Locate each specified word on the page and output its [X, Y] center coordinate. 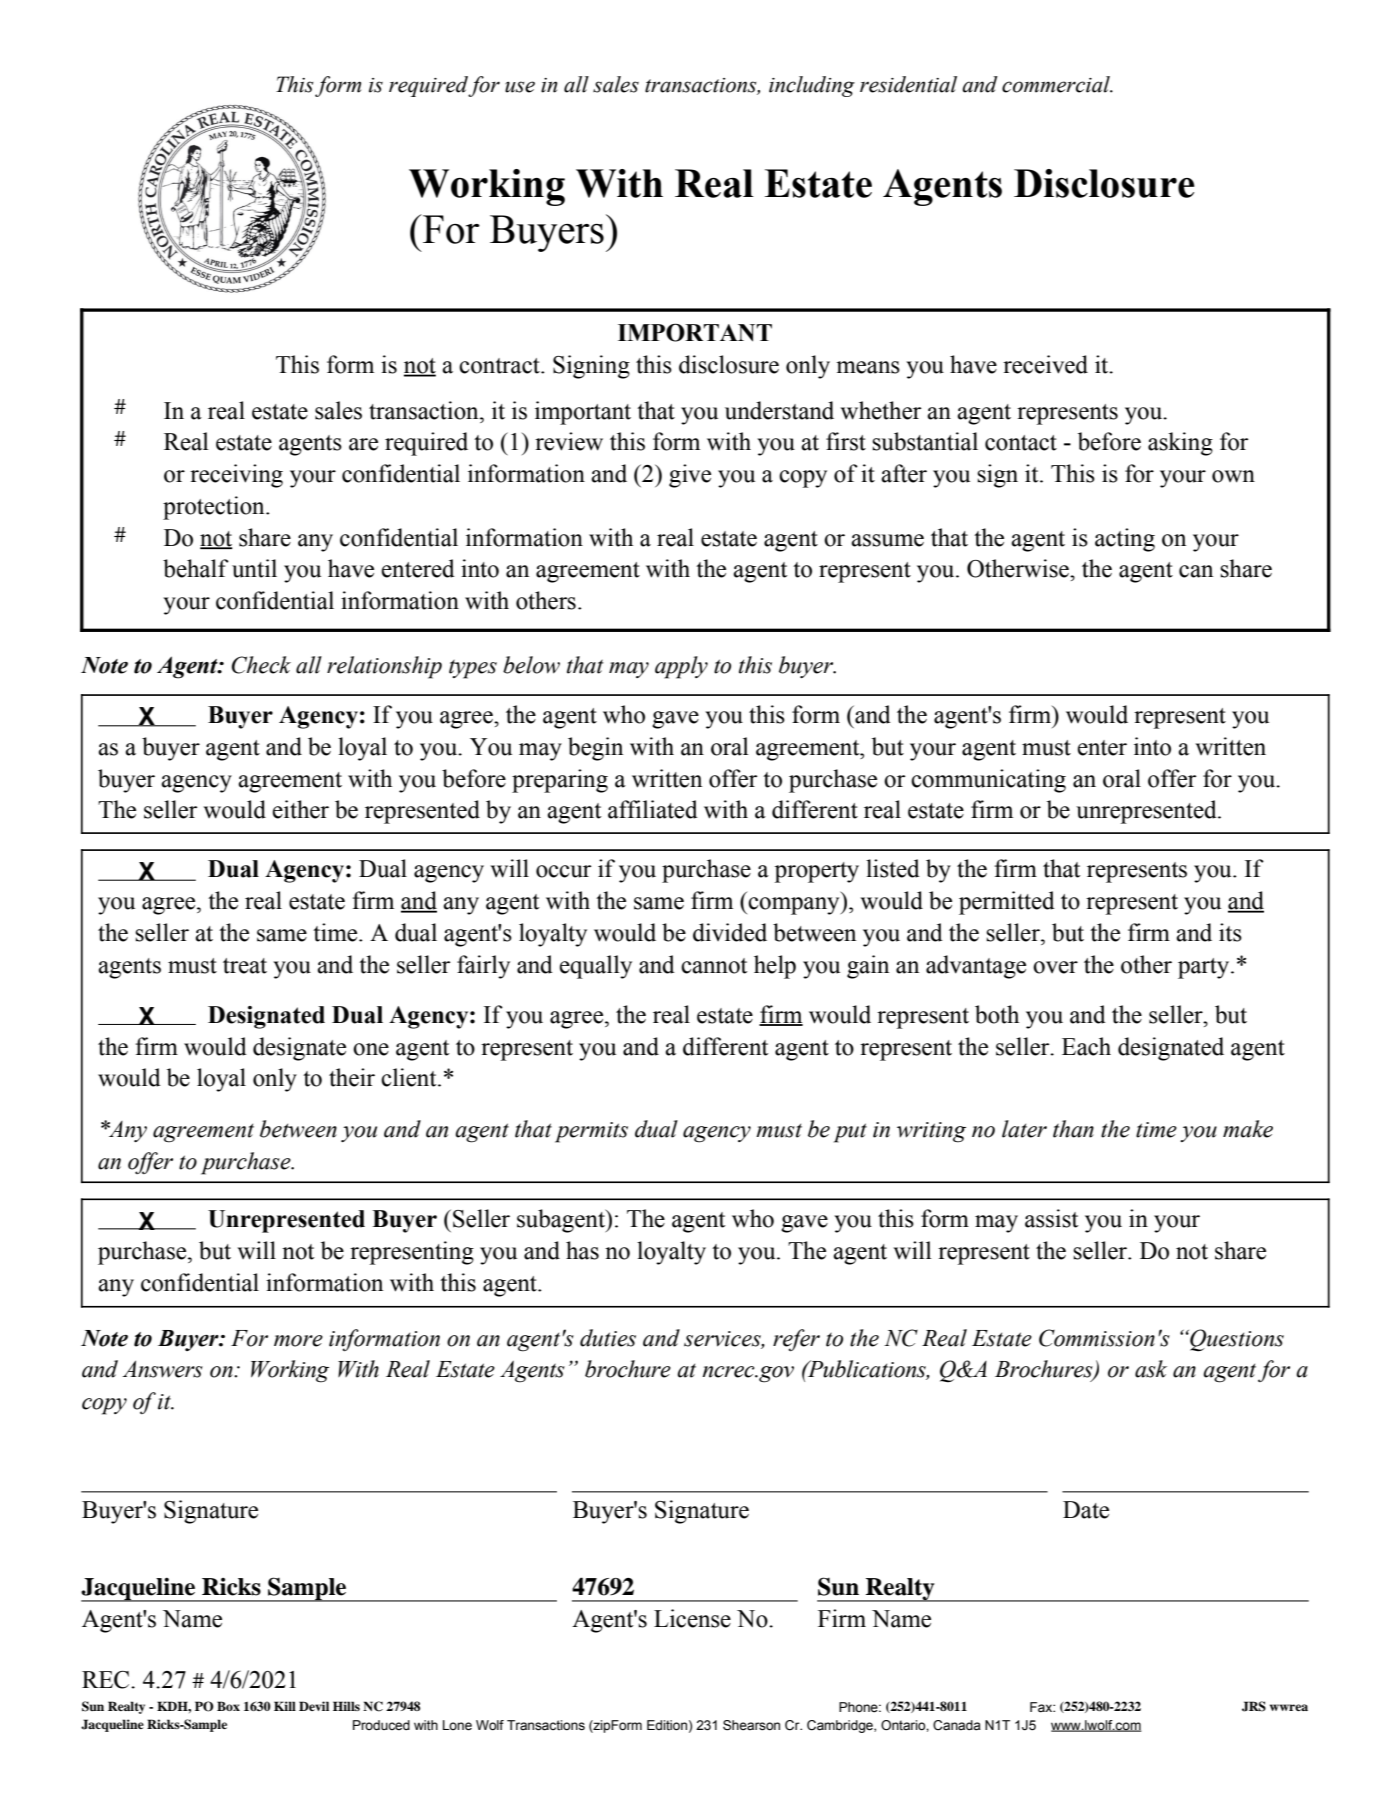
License [692, 1618]
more [298, 1341]
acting [1125, 540]
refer [796, 1340]
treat [245, 966]
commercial [1057, 84]
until [254, 568]
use [520, 87]
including [812, 86]
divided [730, 932]
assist [1052, 1218]
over [1055, 967]
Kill [285, 1706]
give [690, 476]
